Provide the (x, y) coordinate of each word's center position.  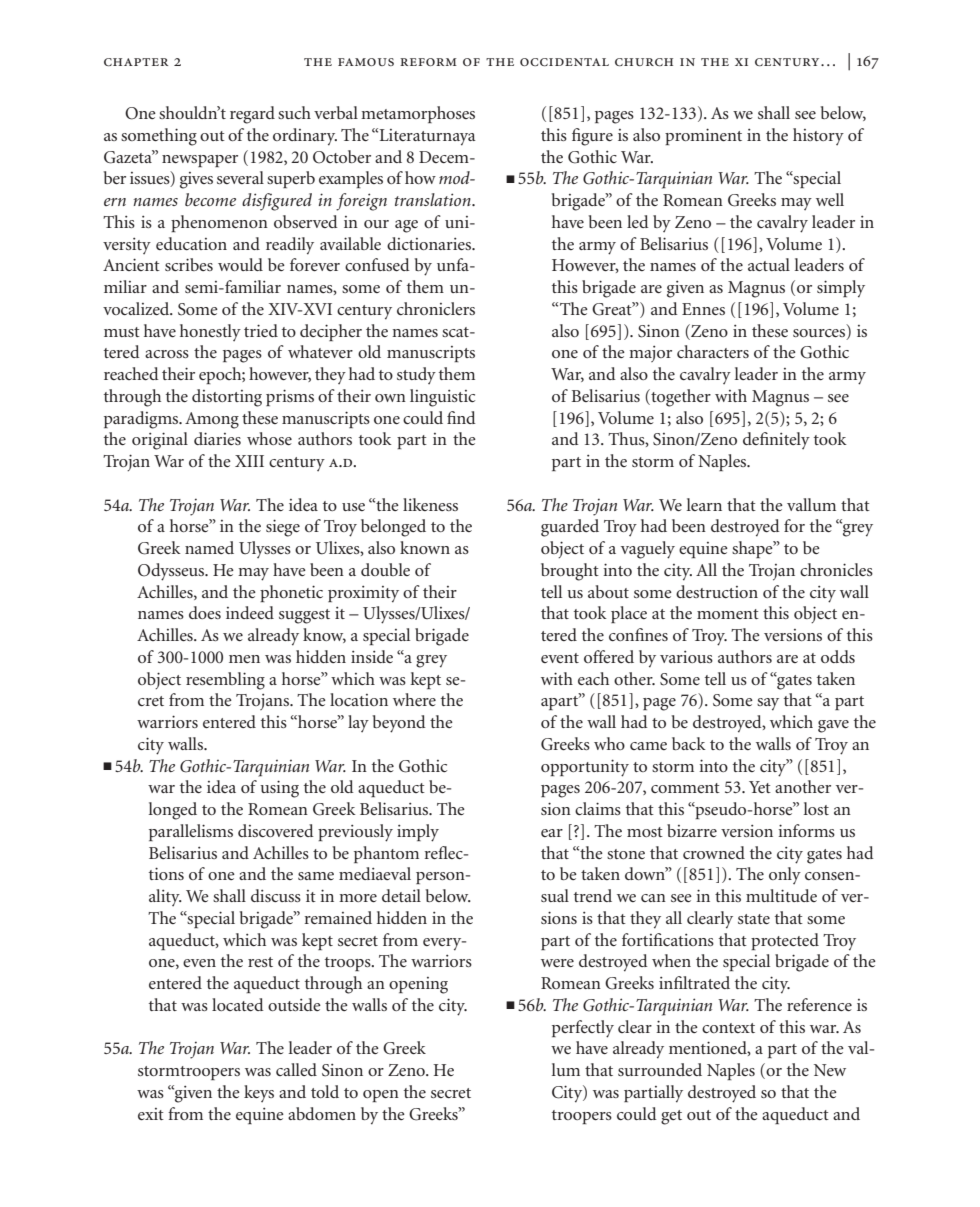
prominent (703, 136)
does (205, 612)
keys (259, 1093)
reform (428, 62)
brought (570, 572)
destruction (717, 591)
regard (252, 115)
